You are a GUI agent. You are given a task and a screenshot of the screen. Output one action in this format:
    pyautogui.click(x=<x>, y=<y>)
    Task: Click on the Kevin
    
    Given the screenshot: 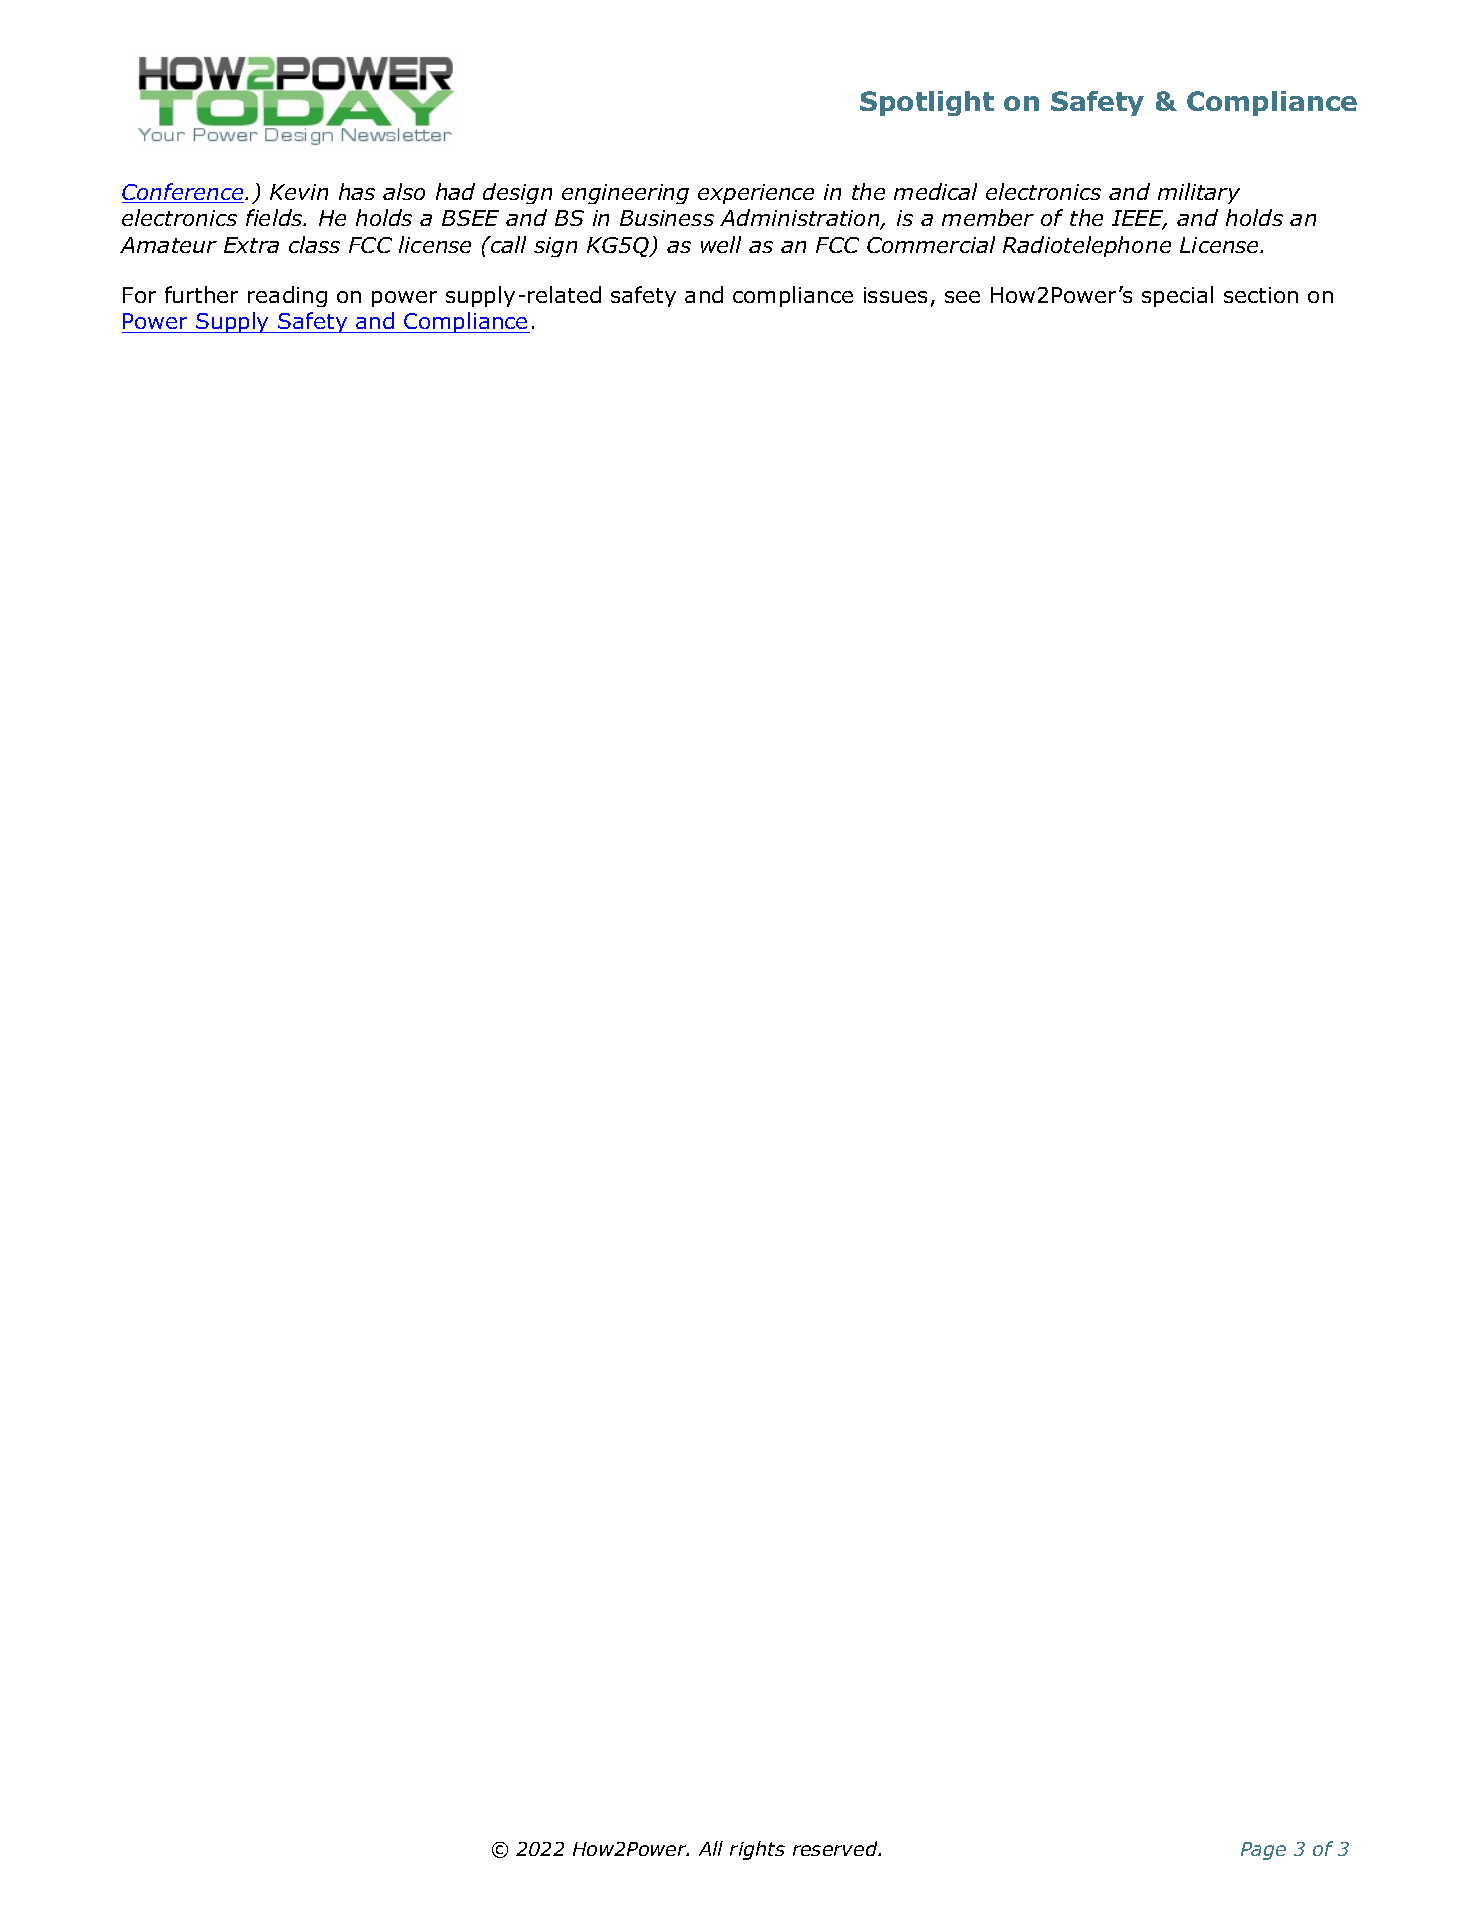 What is the action you would take?
    pyautogui.click(x=299, y=192)
